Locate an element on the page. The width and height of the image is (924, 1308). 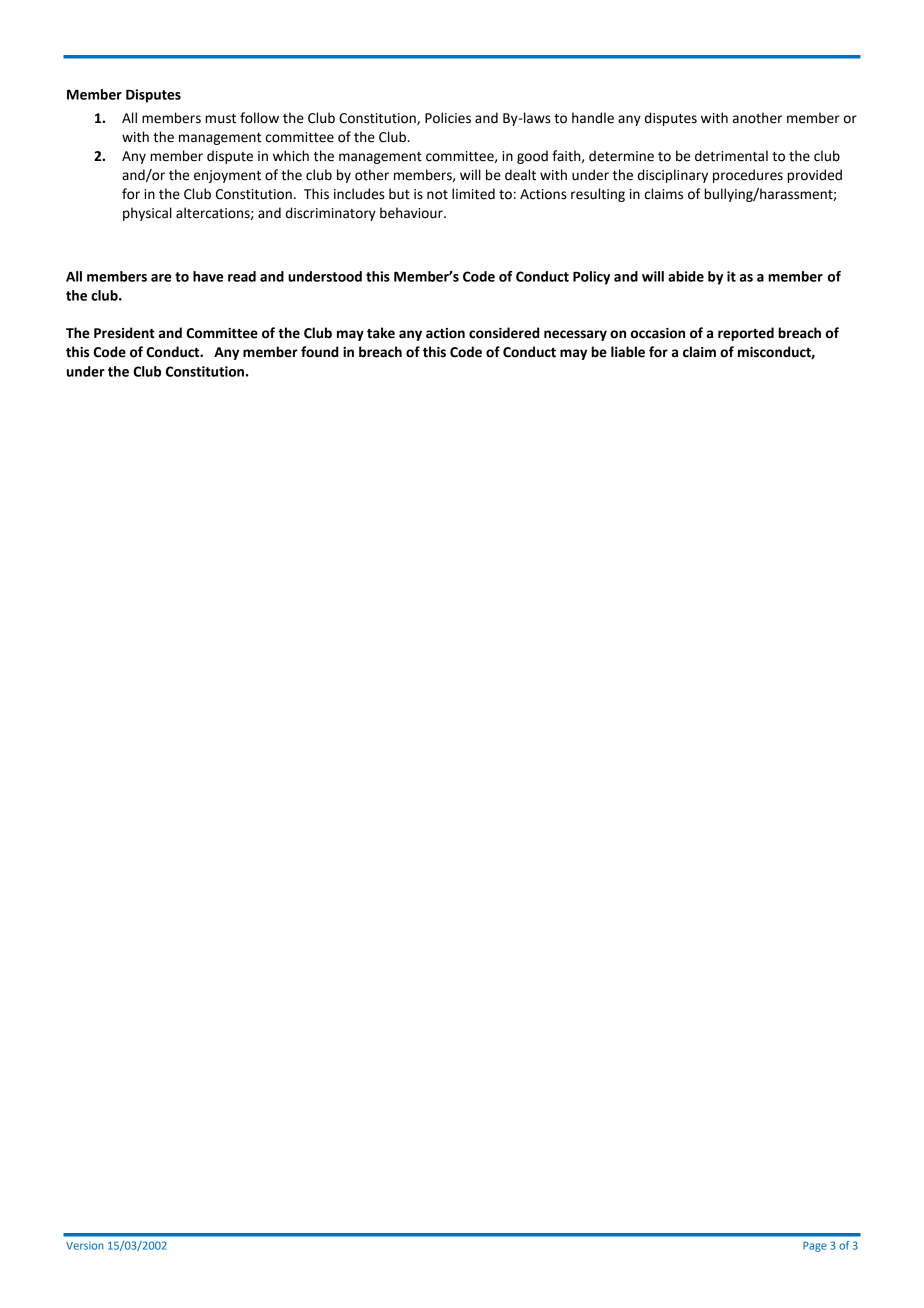
Policies is located at coordinates (448, 118).
